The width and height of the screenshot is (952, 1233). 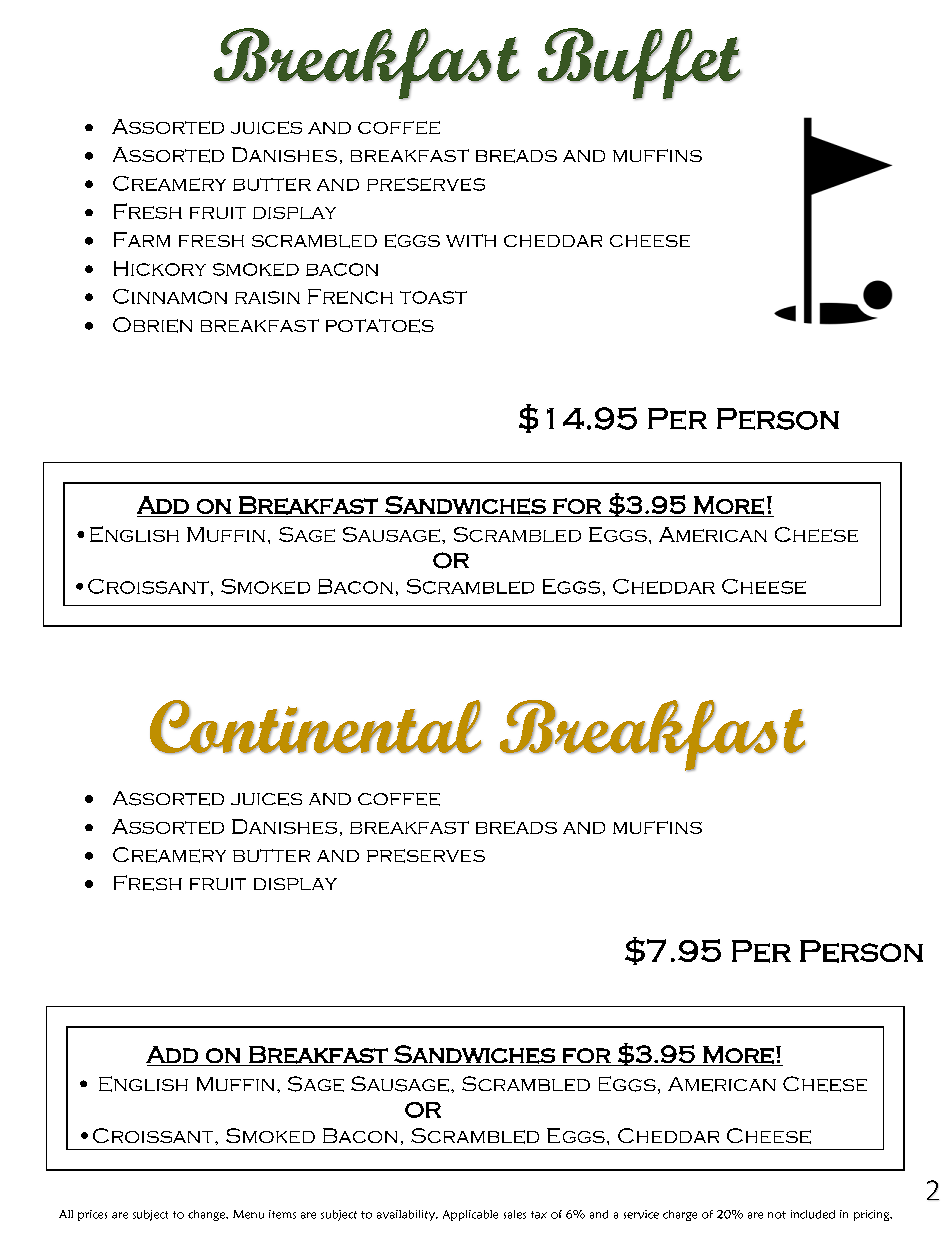 What do you see at coordinates (515, 1214) in the screenshot?
I see `sales` at bounding box center [515, 1214].
